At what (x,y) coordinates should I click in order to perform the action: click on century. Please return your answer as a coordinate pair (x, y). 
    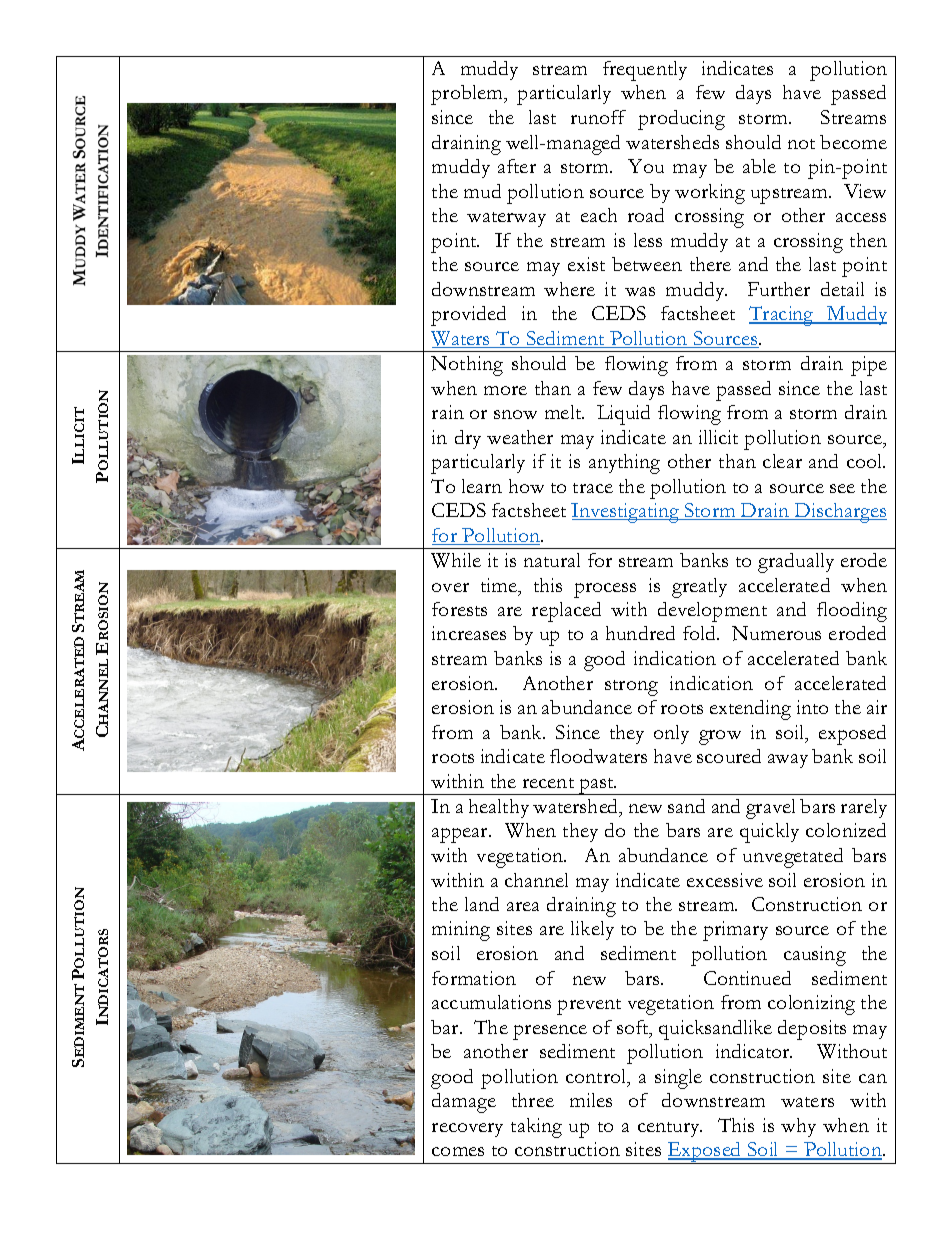
    Looking at the image, I should click on (670, 1129).
